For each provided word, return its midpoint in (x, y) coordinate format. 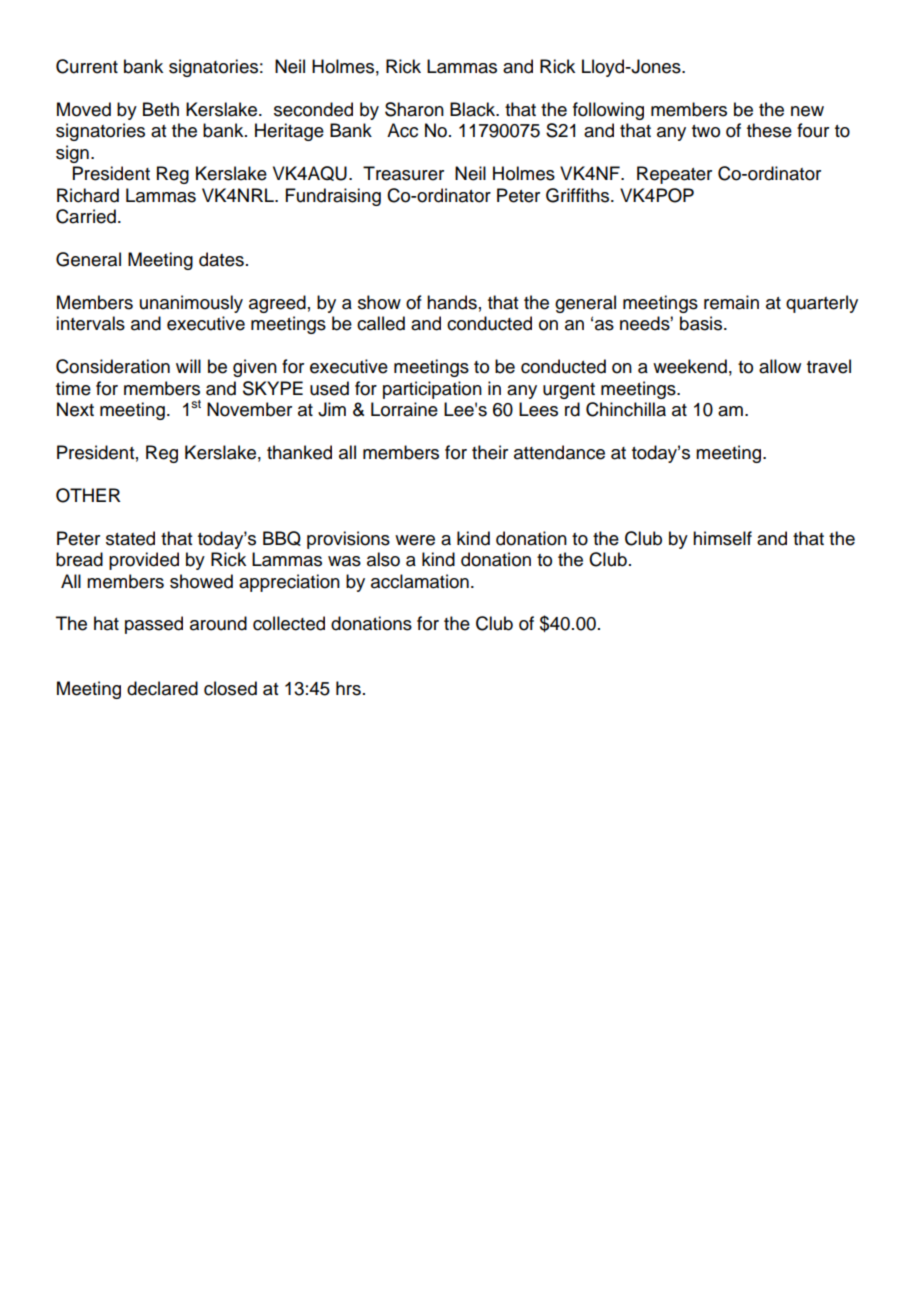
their (490, 452)
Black (474, 109)
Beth (161, 109)
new (807, 111)
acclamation (420, 581)
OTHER (88, 495)
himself (722, 538)
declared (162, 688)
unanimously (191, 304)
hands (452, 302)
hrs (348, 688)
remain (731, 302)
